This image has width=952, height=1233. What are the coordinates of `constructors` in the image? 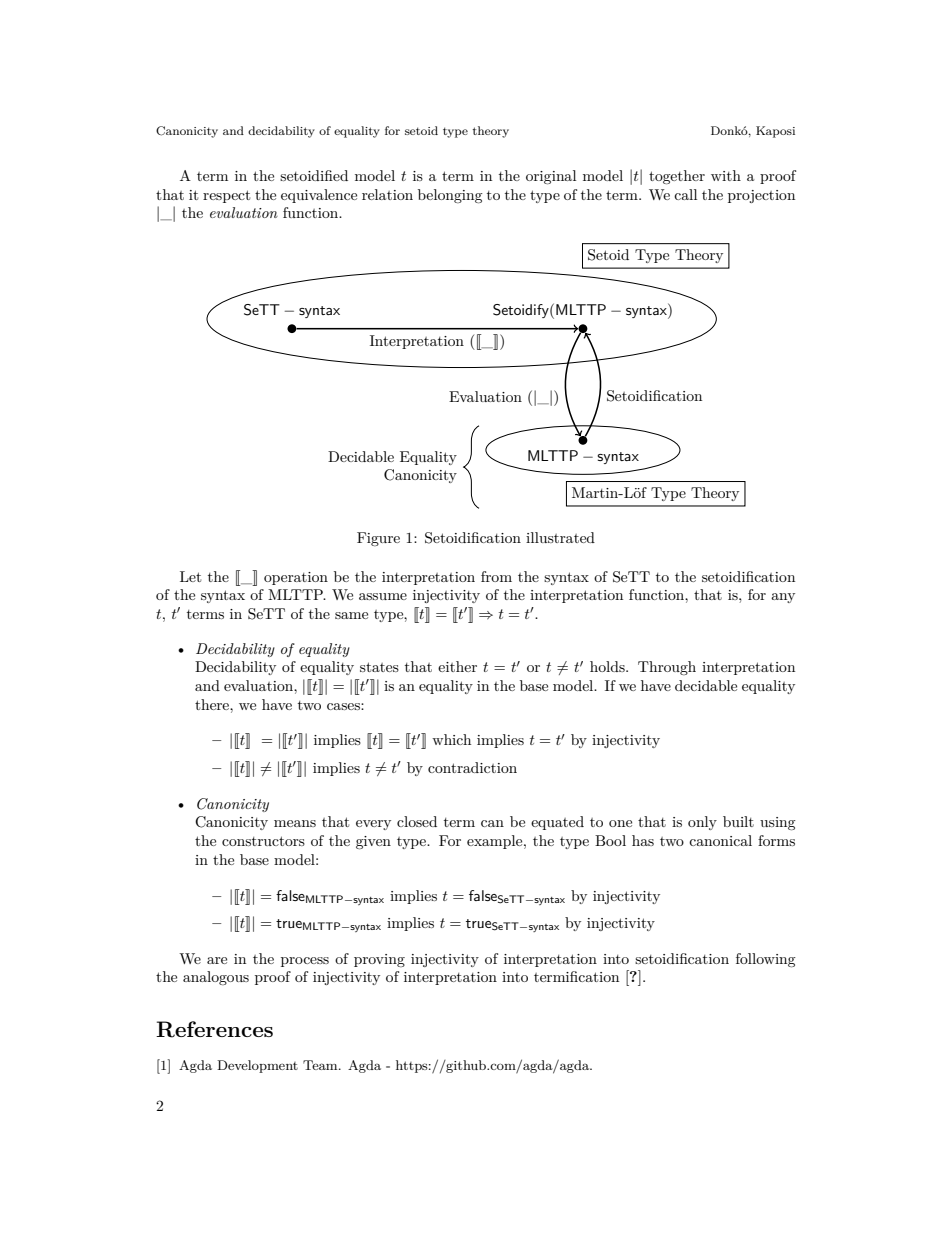 It's located at (263, 841).
